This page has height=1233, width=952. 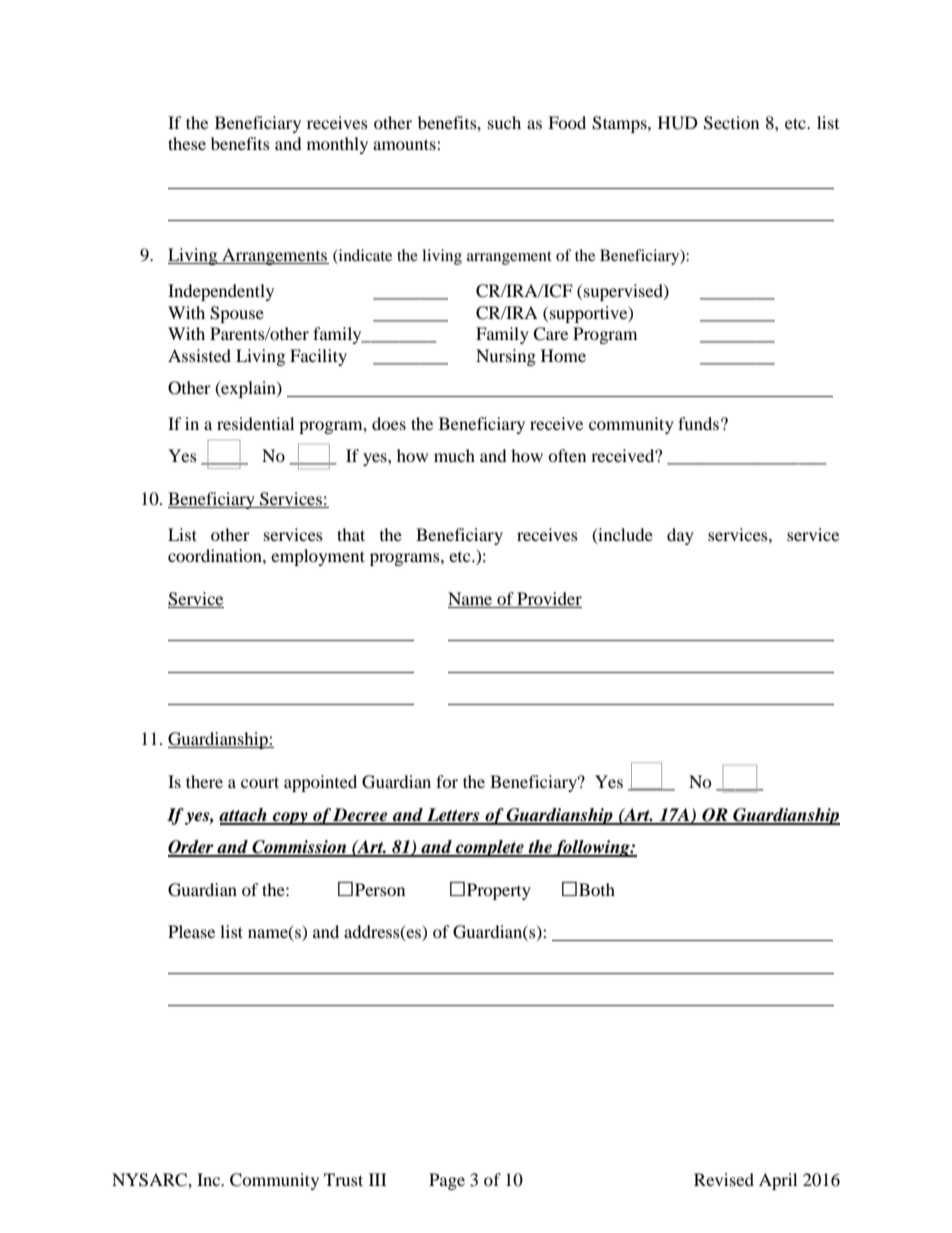 I want to click on Provider, so click(x=548, y=600).
